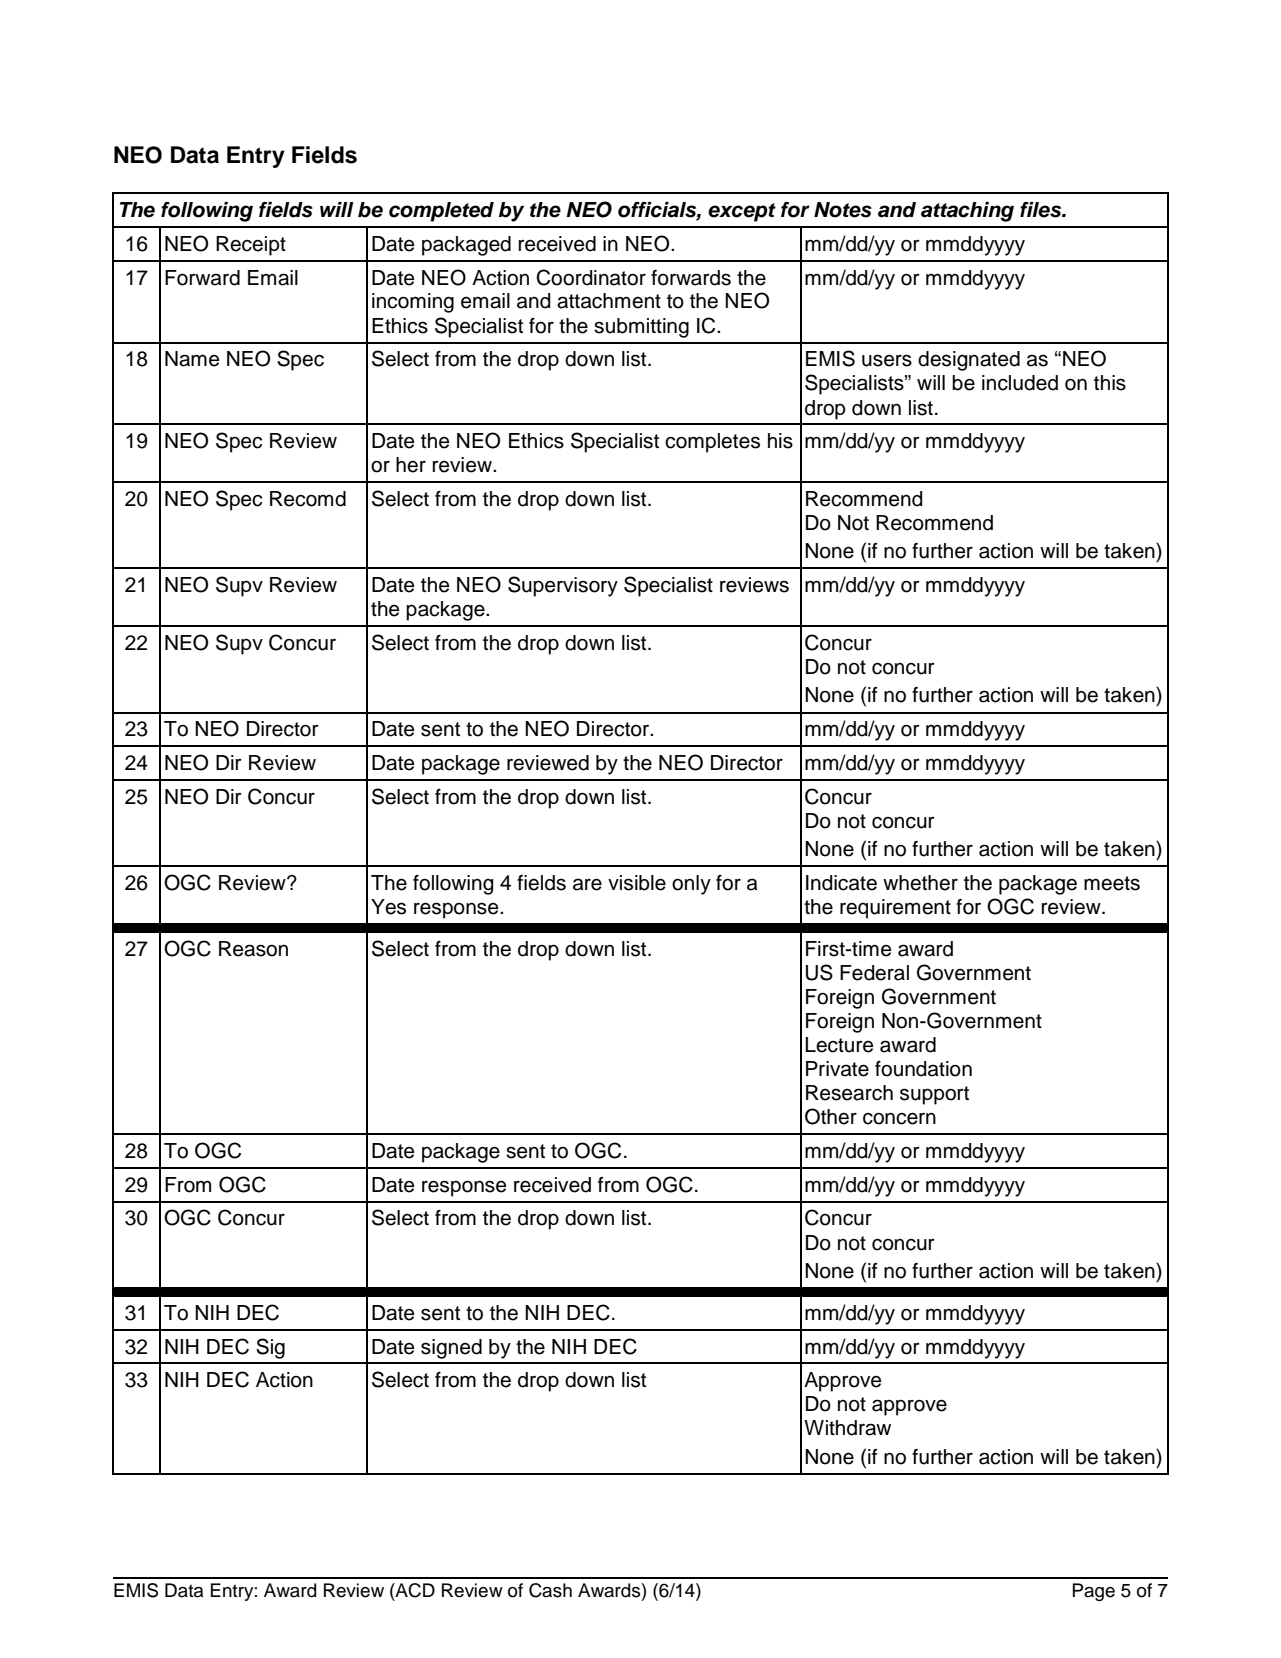 The width and height of the screenshot is (1281, 1658). I want to click on attaching, so click(967, 212).
